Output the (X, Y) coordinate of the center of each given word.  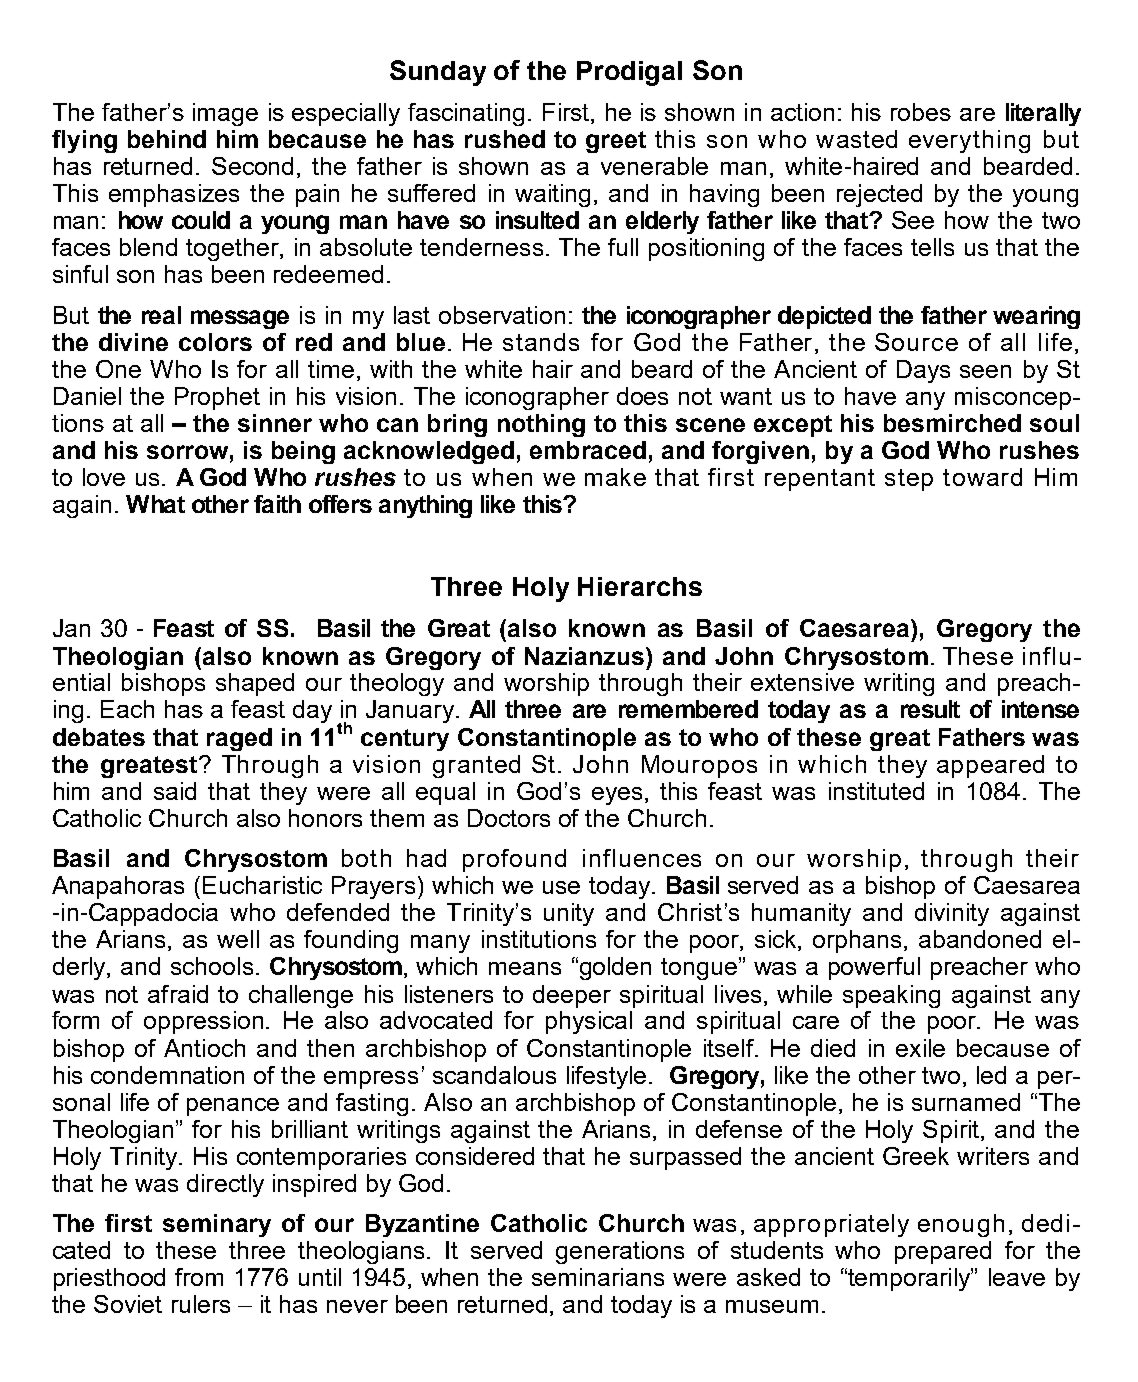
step (909, 480)
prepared (943, 1252)
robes (921, 112)
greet (616, 142)
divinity (952, 914)
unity (569, 914)
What (155, 504)
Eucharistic (262, 885)
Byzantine (422, 1225)
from (199, 1277)
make (615, 477)
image (225, 114)
